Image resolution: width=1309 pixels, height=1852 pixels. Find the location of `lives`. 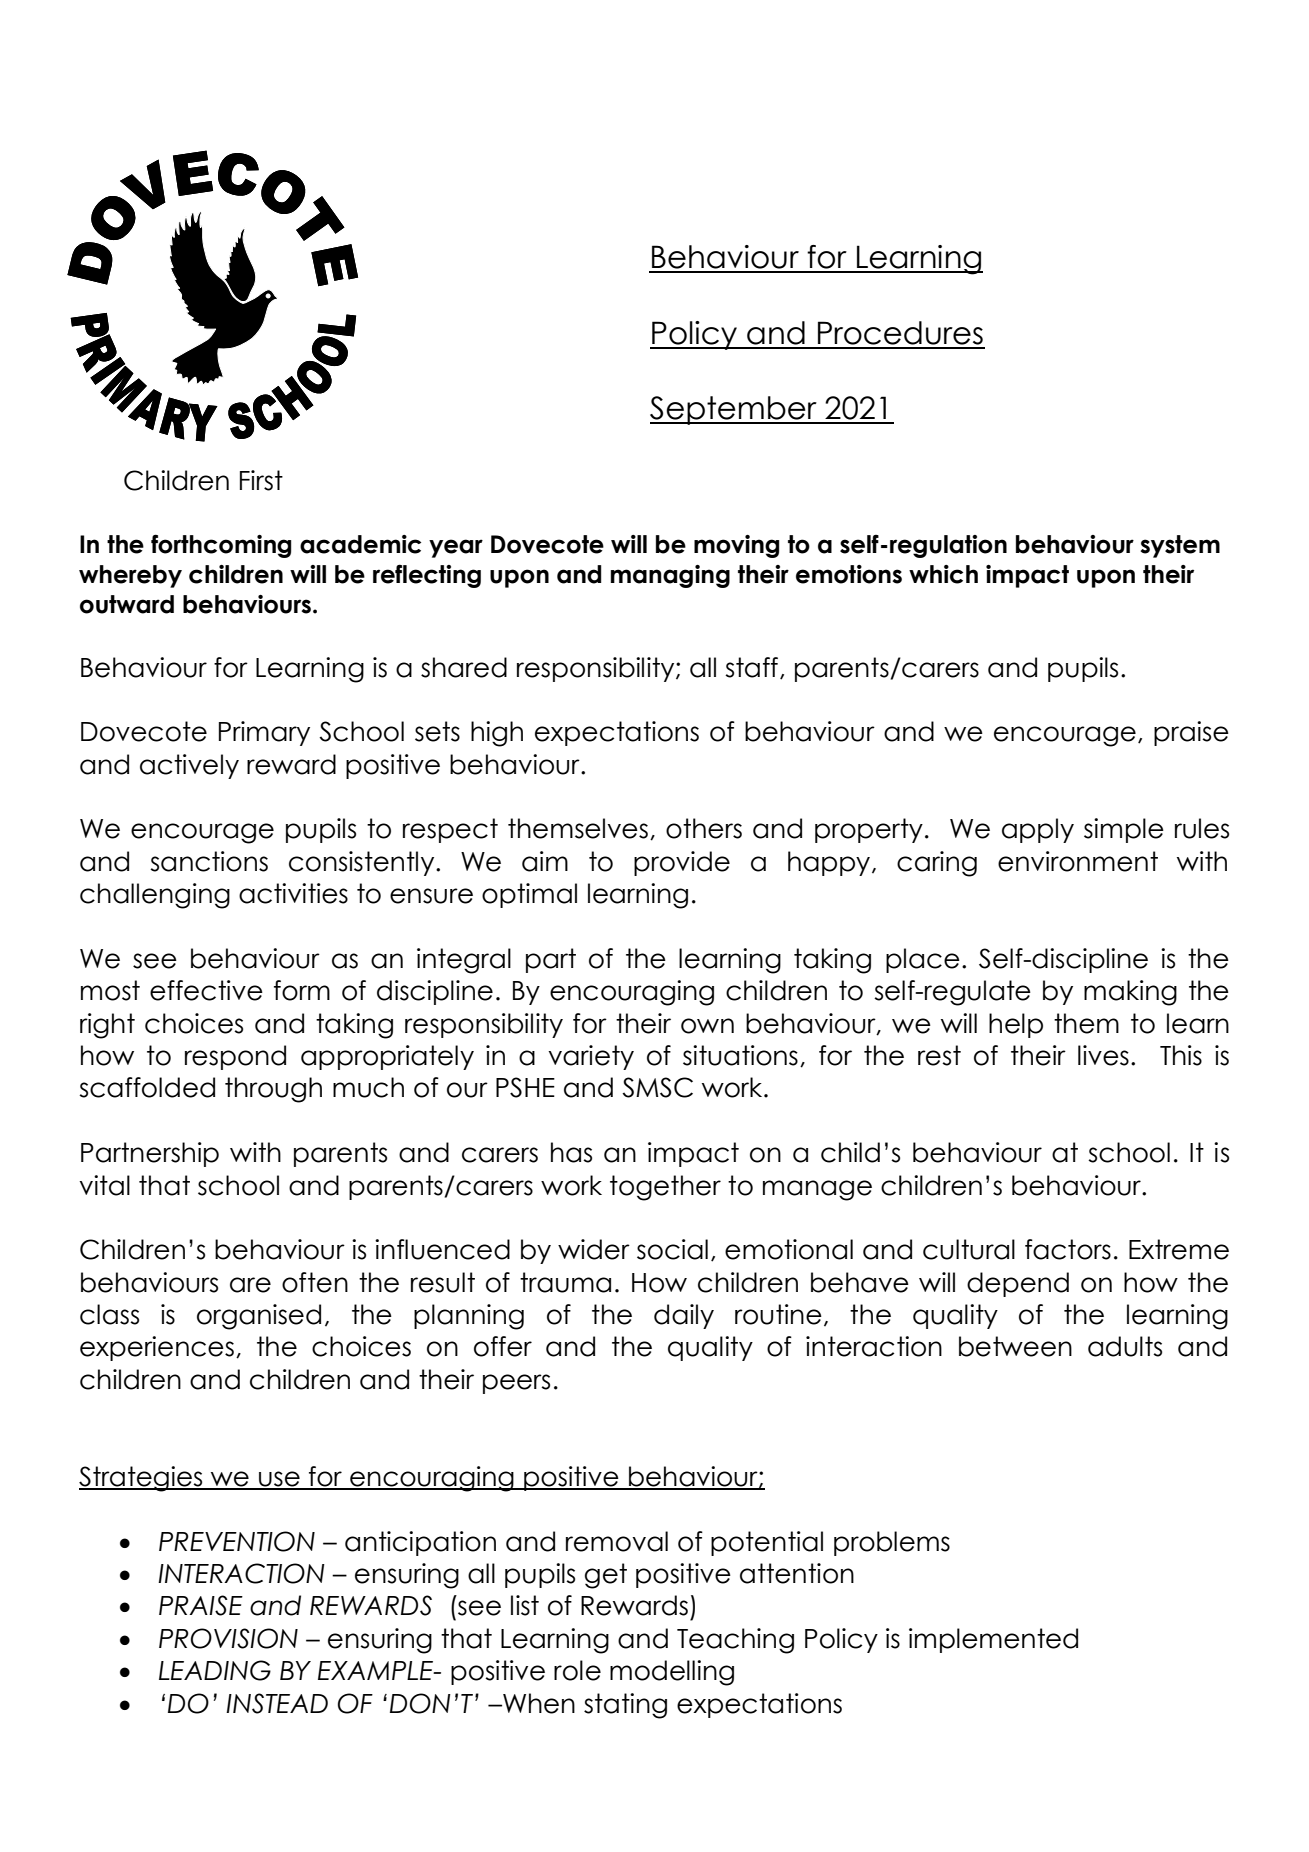

lives is located at coordinates (1103, 1055).
